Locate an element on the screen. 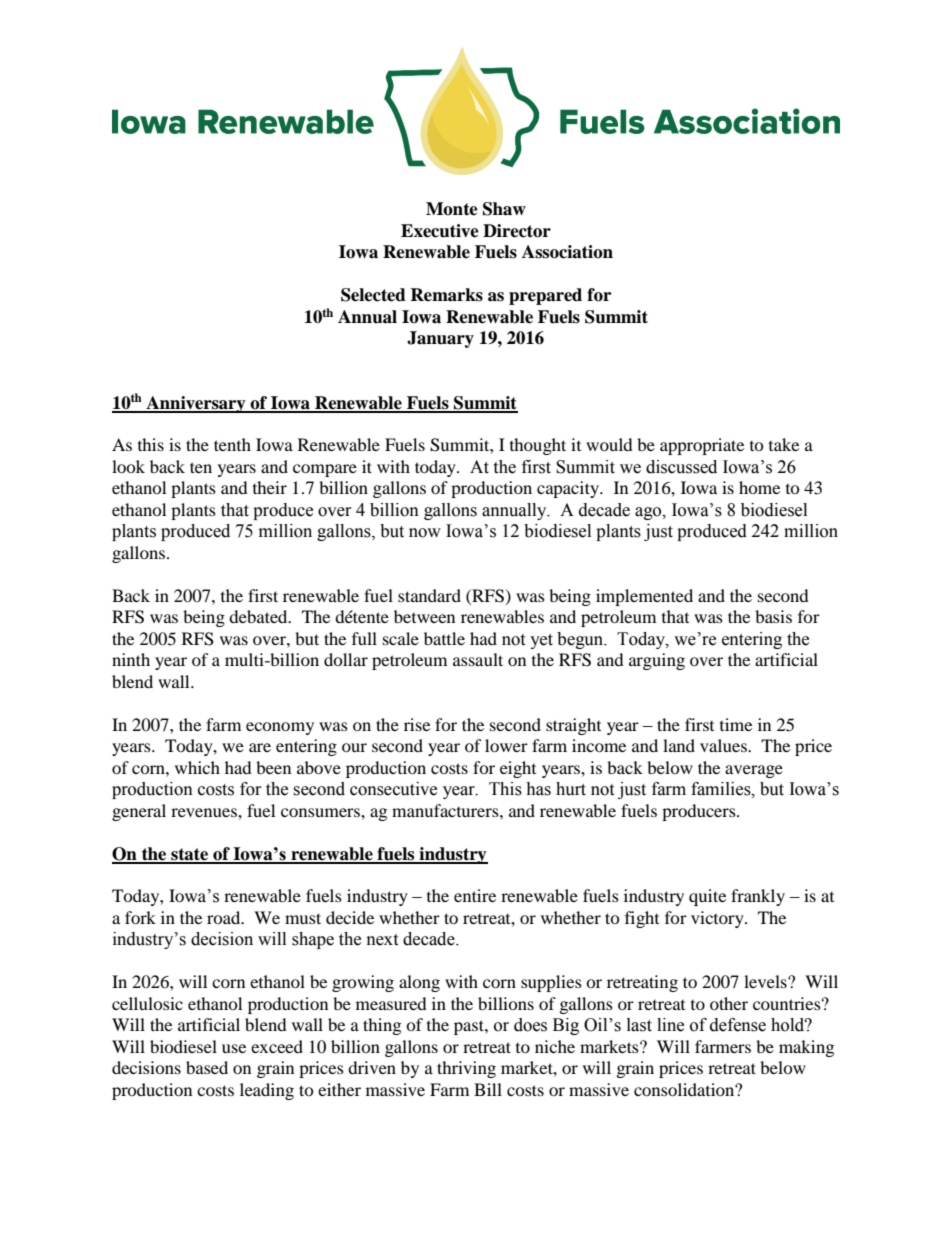 This screenshot has width=952, height=1233. Selected is located at coordinates (373, 295).
